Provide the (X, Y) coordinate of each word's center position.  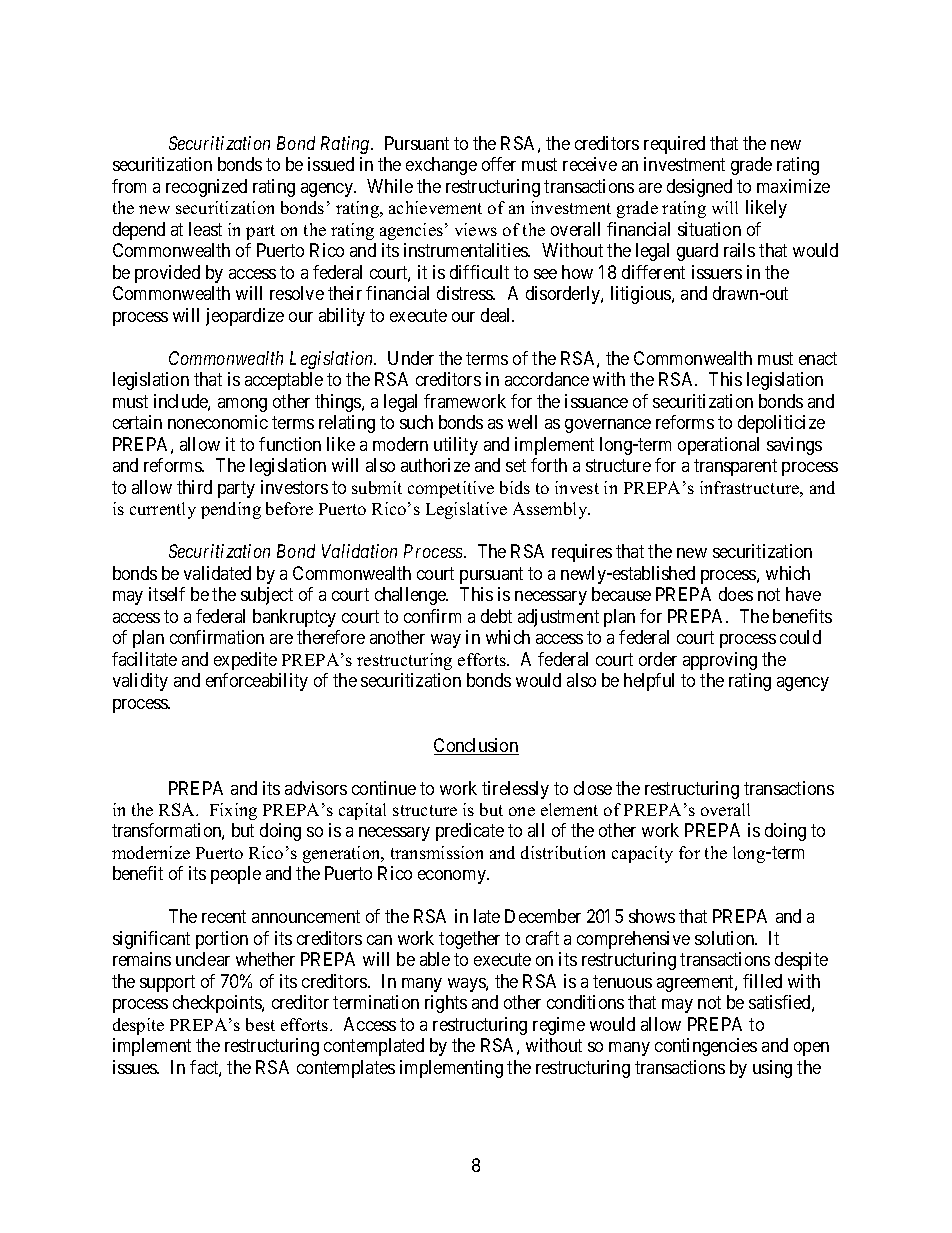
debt (496, 616)
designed (699, 188)
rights (446, 1004)
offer (499, 164)
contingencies (706, 1047)
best (260, 1024)
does (736, 594)
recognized (206, 188)
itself (167, 594)
